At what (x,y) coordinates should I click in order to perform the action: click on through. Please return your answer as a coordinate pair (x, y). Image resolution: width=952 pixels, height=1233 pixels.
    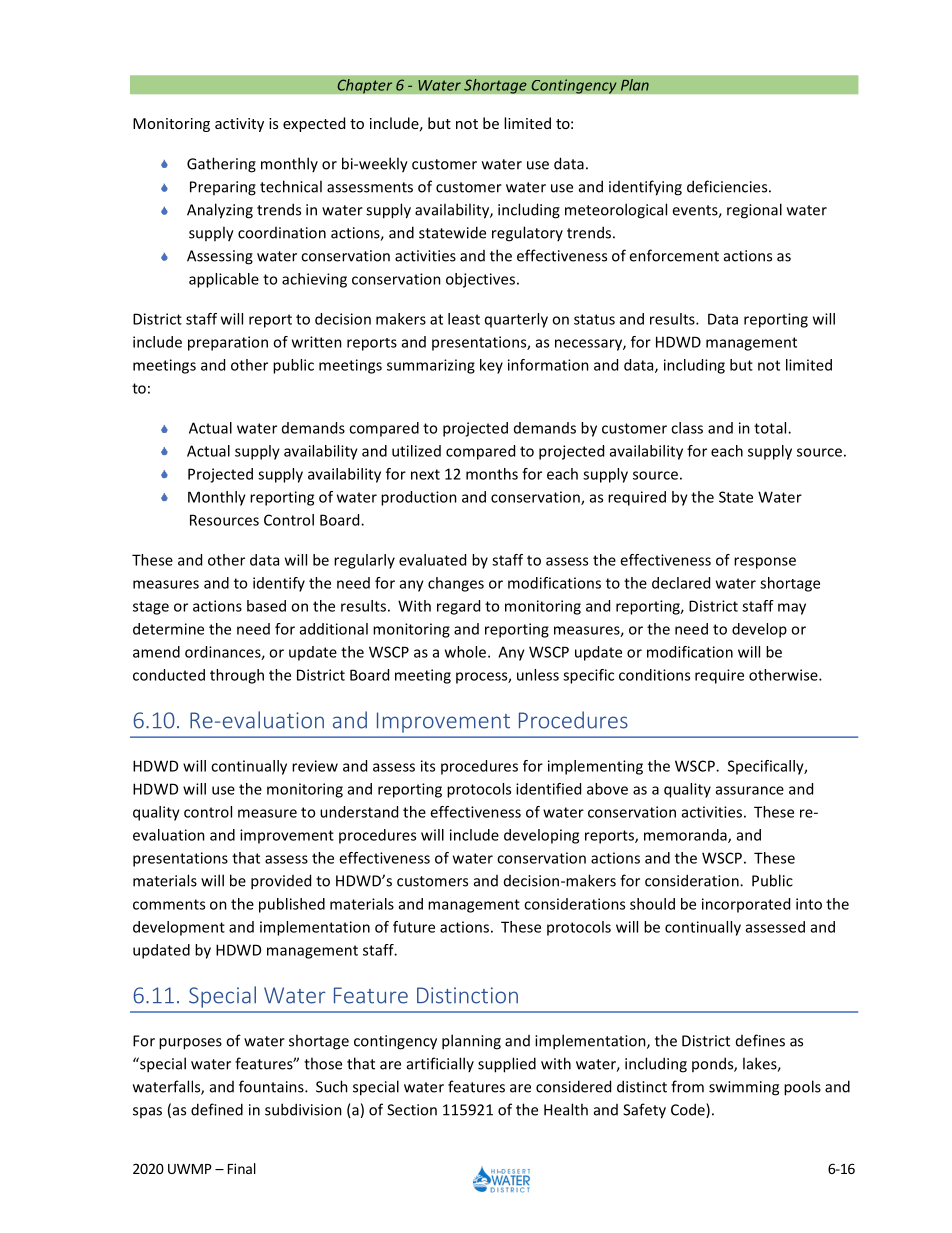
    Looking at the image, I should click on (237, 676).
